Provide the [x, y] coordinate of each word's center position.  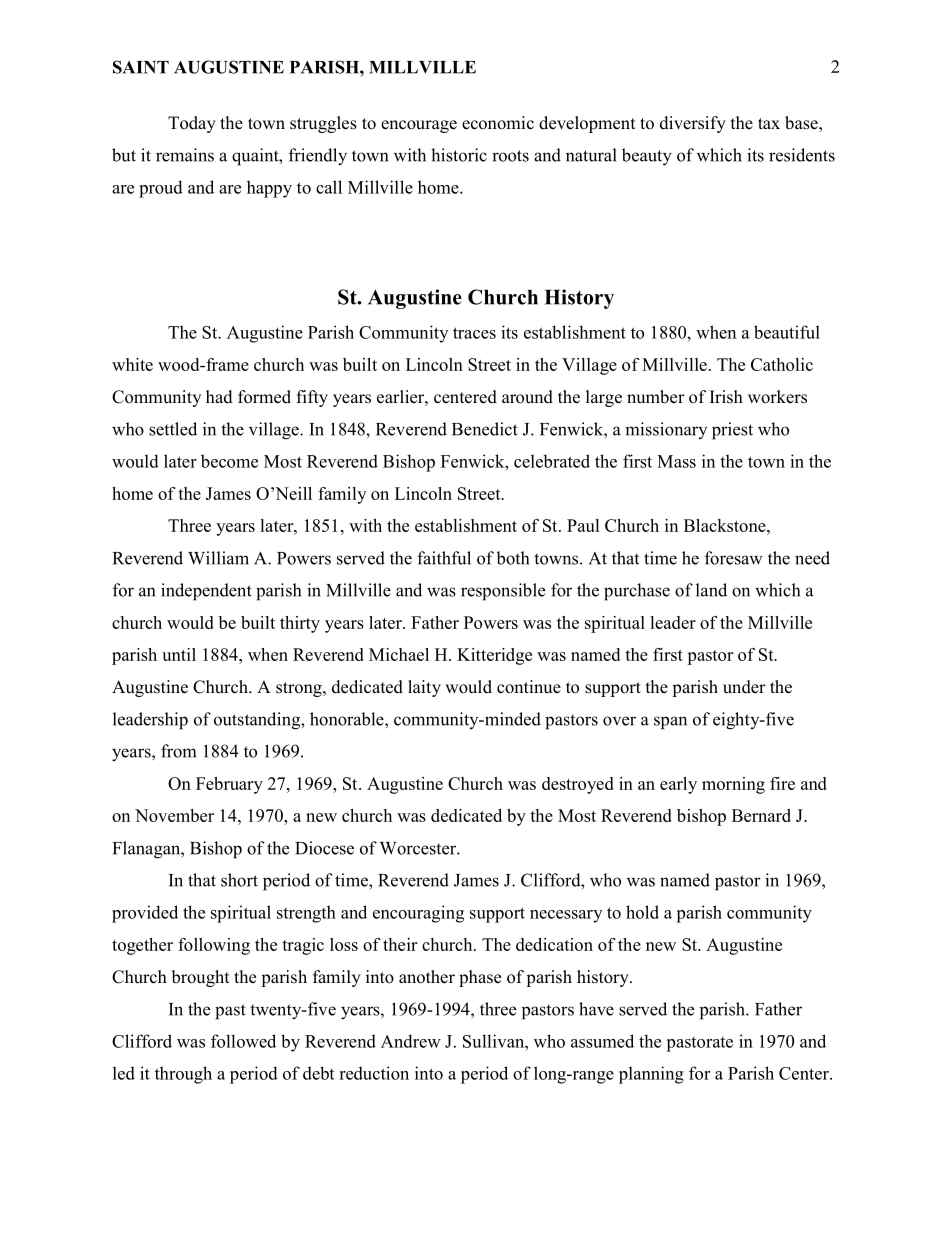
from [178, 751]
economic [498, 123]
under [744, 687]
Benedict [485, 429]
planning [651, 1075]
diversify [693, 124]
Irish [726, 397]
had [219, 397]
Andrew [411, 1041]
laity [424, 688]
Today [192, 124]
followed [243, 1041]
